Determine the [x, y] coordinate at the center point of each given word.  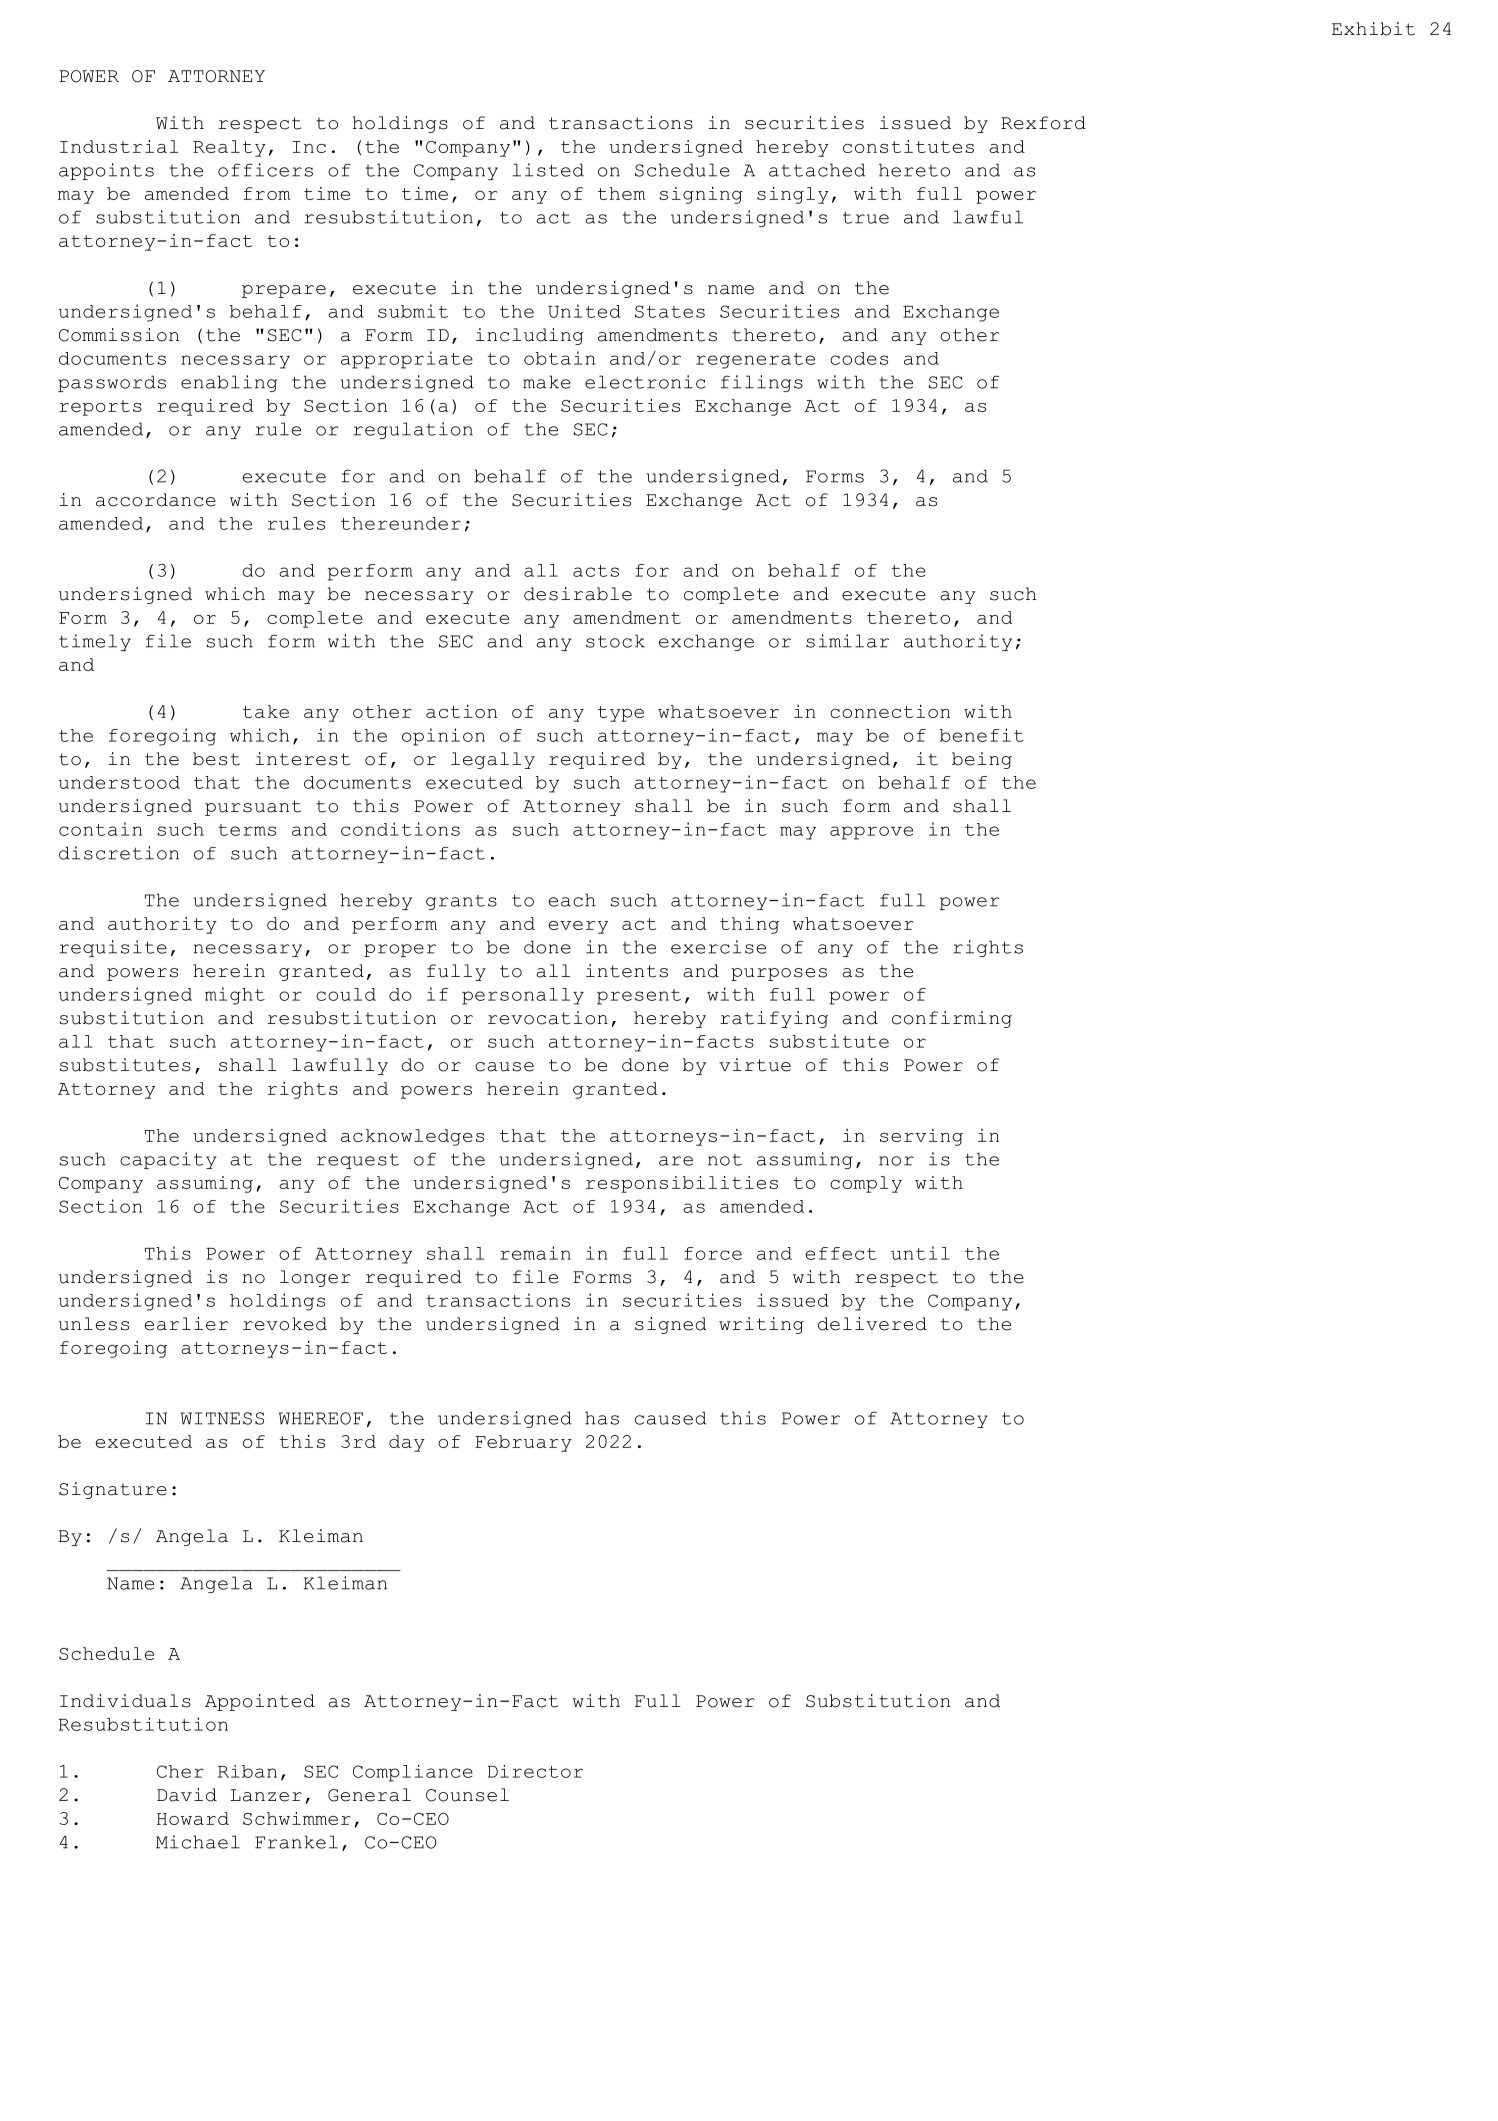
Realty [229, 148]
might [235, 996]
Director [535, 1771]
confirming [952, 1019]
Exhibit [1373, 29]
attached [817, 170]
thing [749, 925]
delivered [872, 1324]
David [187, 1795]
